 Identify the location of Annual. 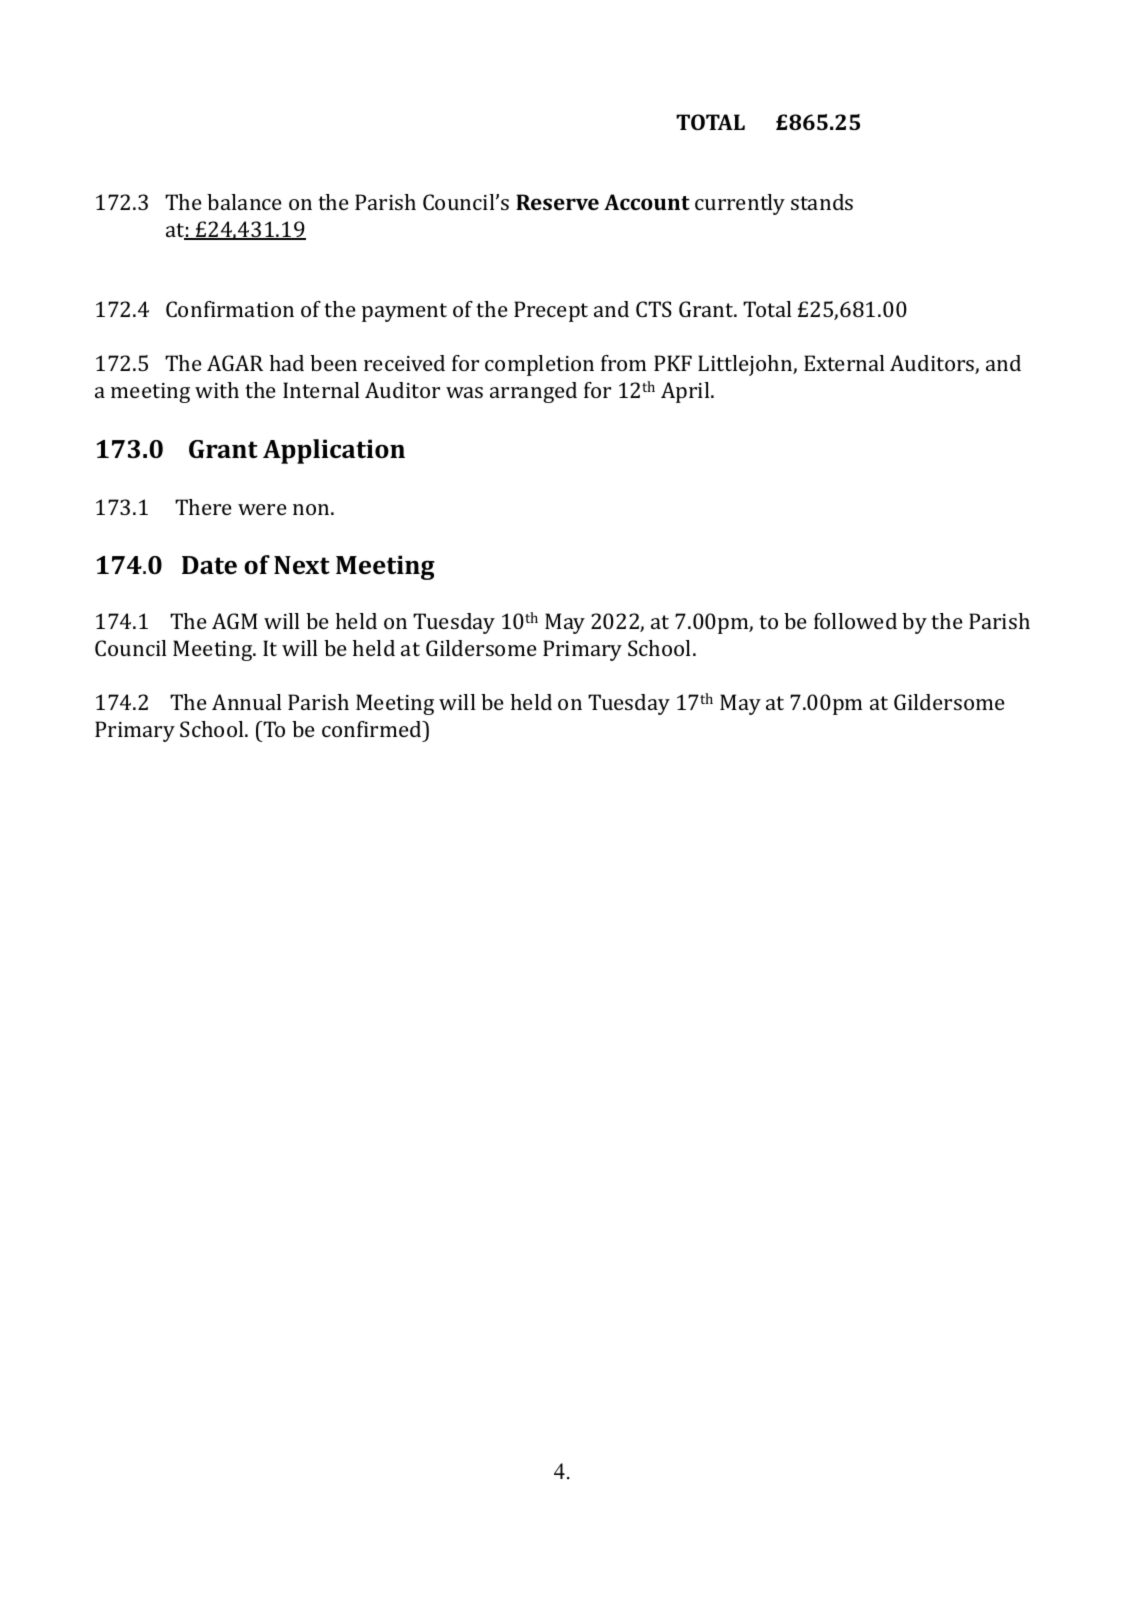
(247, 702).
